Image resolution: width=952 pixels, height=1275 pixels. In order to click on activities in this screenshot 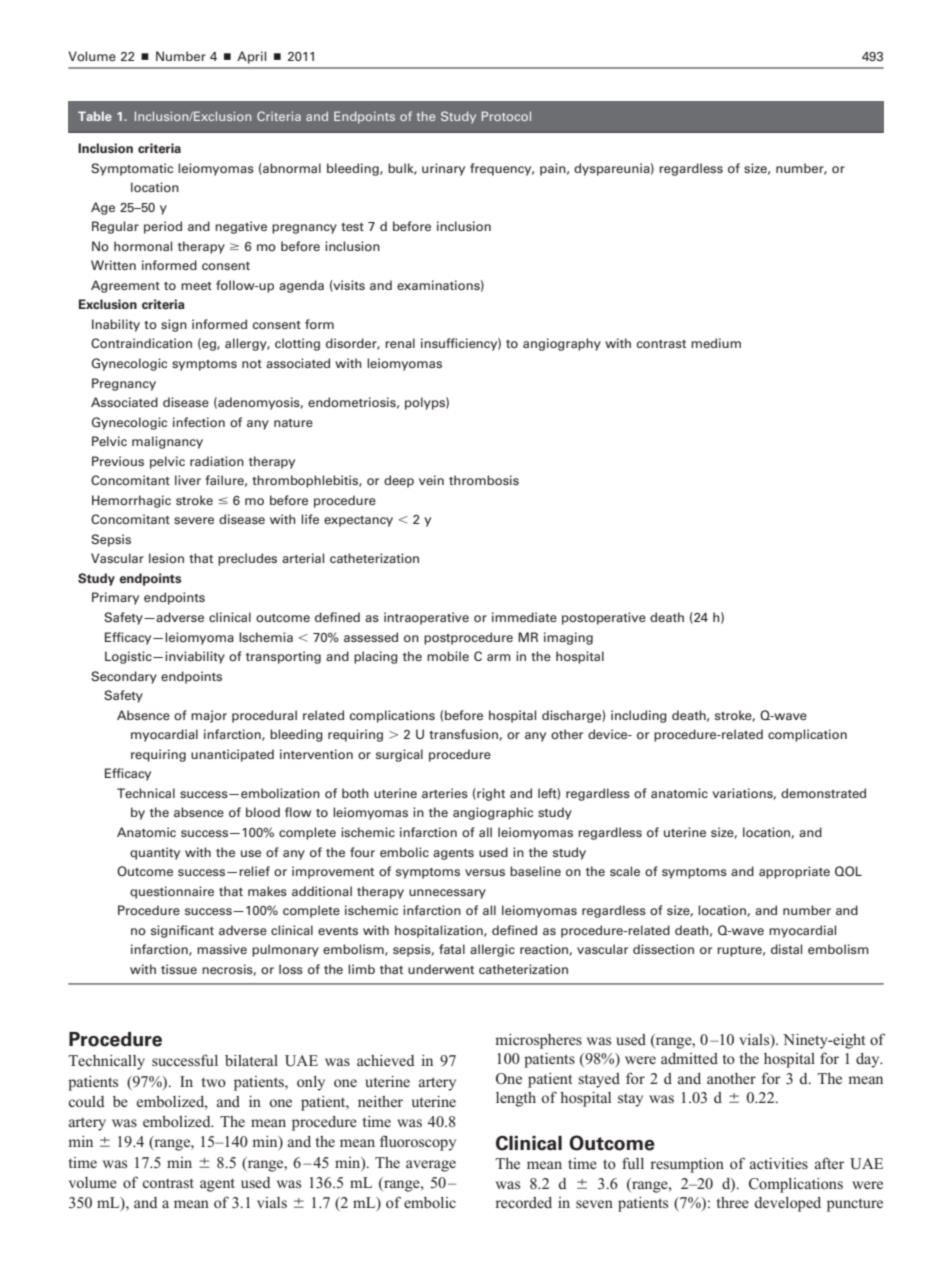, I will do `click(779, 1163)`.
